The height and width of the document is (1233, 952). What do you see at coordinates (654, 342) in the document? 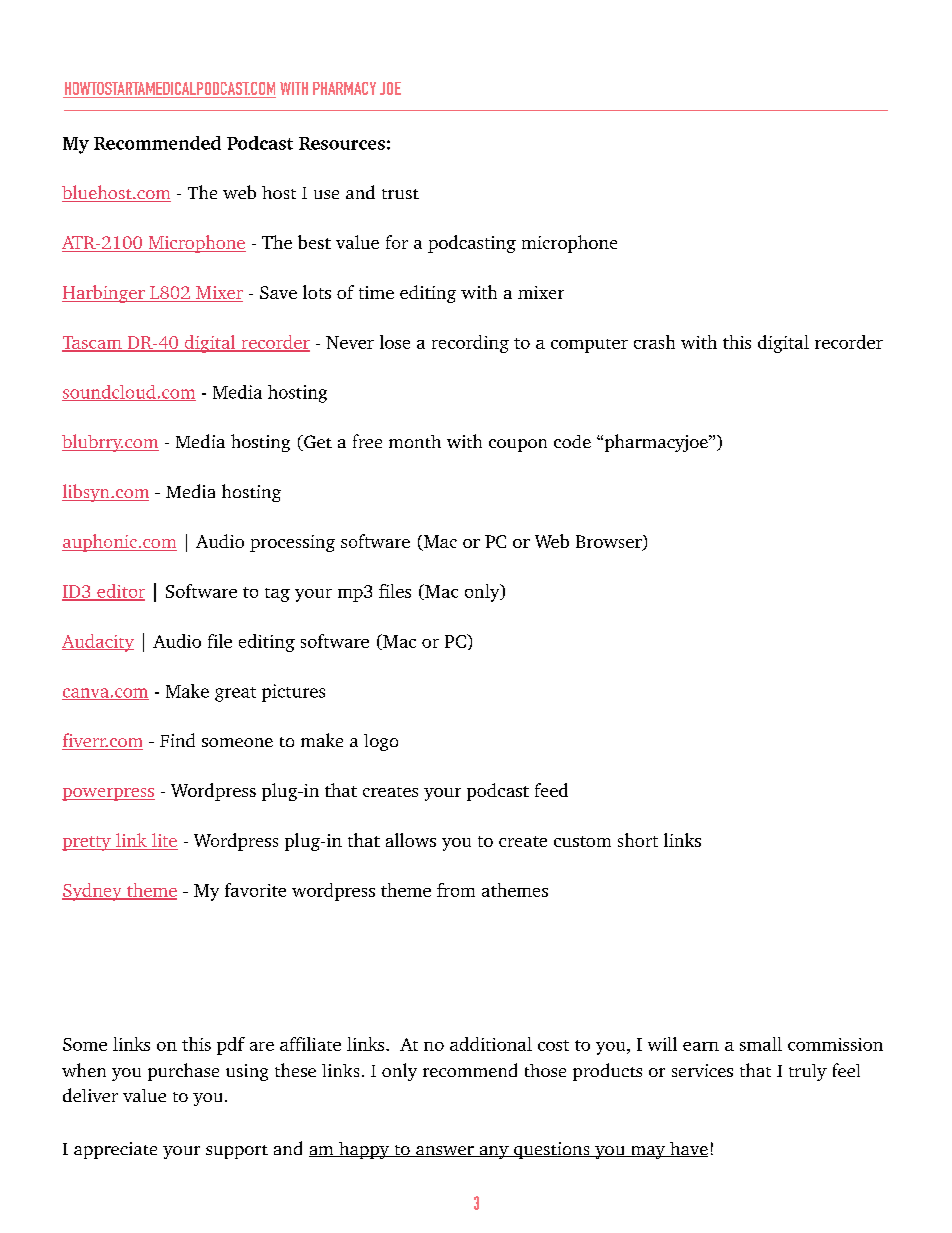
I see `crash` at bounding box center [654, 342].
